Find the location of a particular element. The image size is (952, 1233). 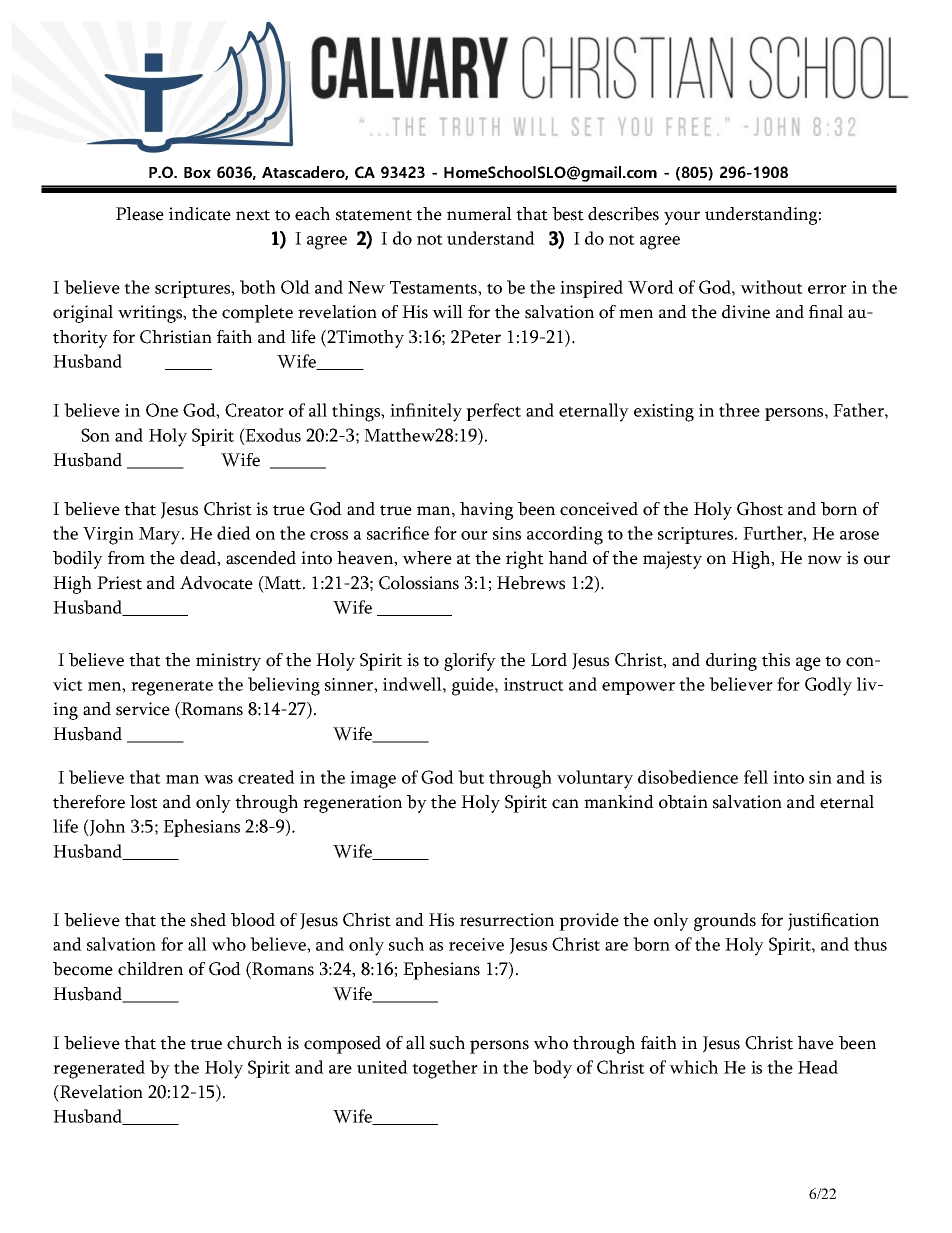

glorify is located at coordinates (470, 662).
